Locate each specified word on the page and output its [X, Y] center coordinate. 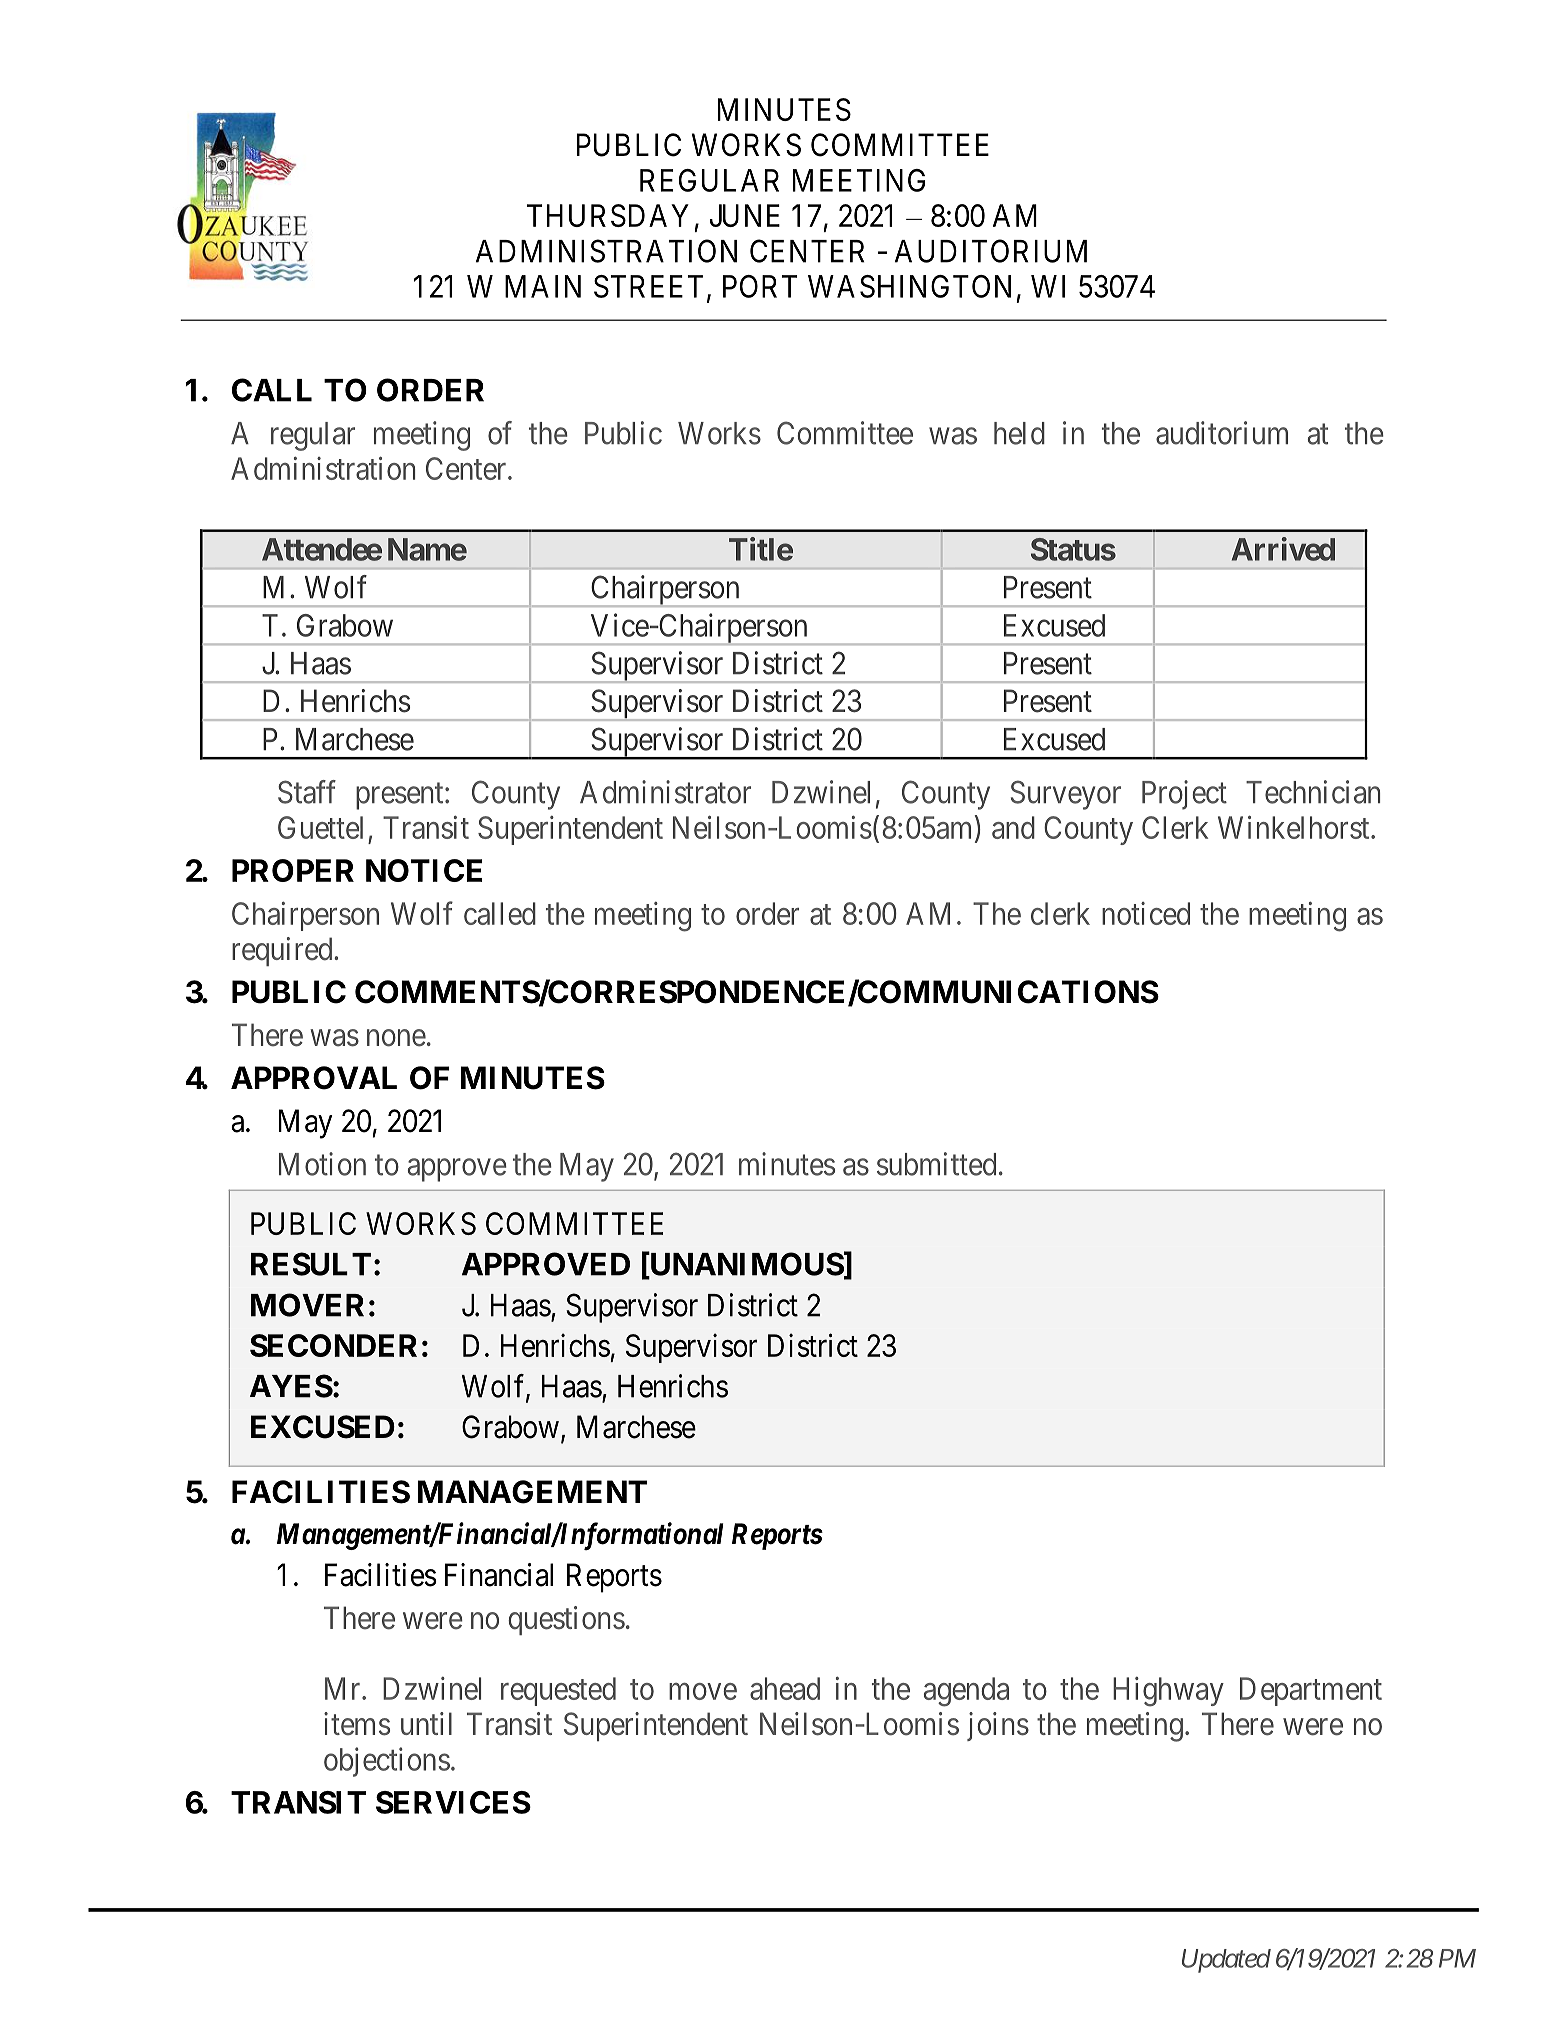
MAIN [543, 286]
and [1013, 827]
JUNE [745, 215]
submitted [936, 1164]
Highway [1168, 1692]
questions [566, 1620]
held [1019, 433]
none [396, 1038]
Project [1184, 795]
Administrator [665, 792]
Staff [307, 792]
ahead [785, 1688]
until [426, 1723]
